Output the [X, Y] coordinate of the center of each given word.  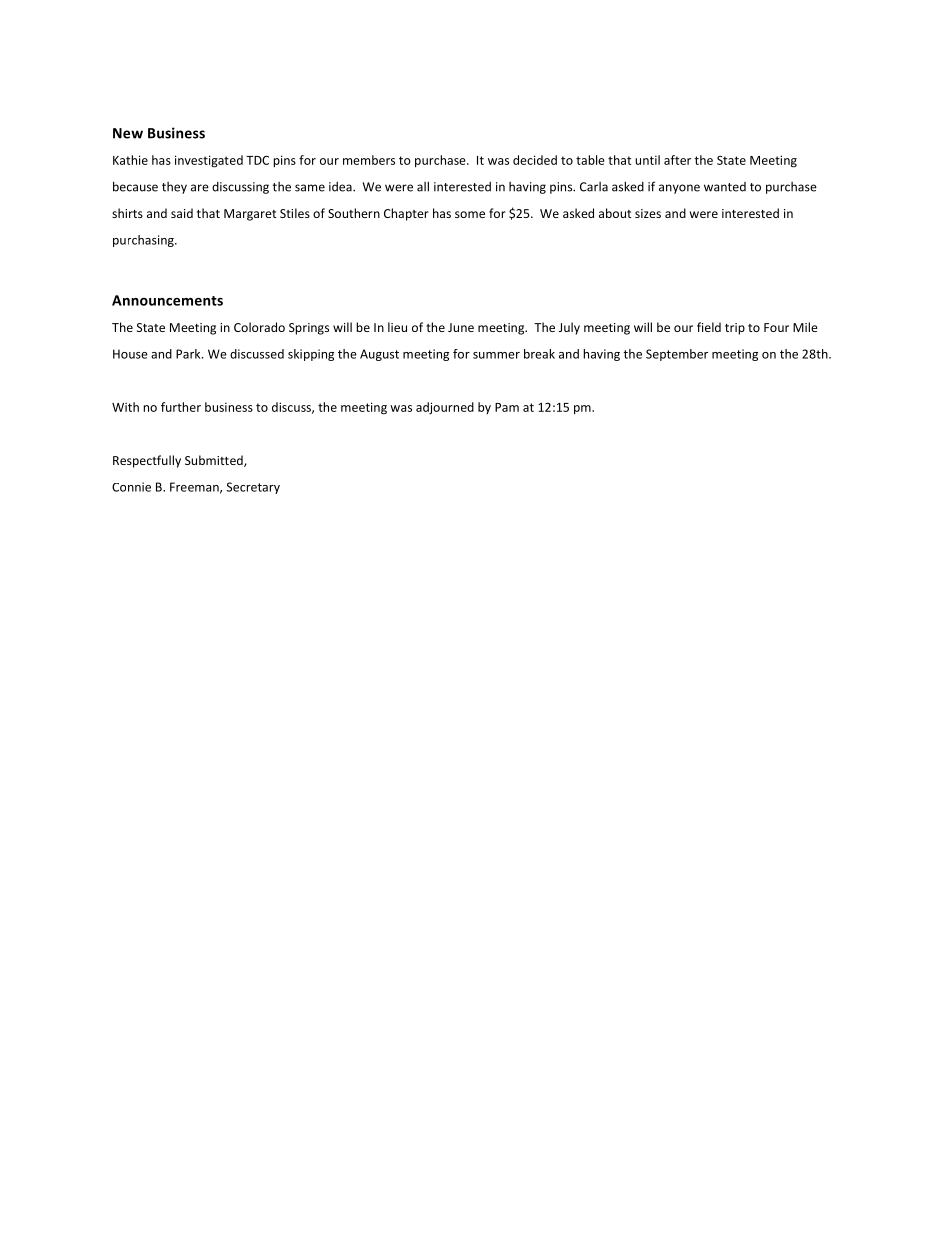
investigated [209, 161]
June [461, 327]
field [709, 327]
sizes [648, 213]
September [677, 355]
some [470, 214]
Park [189, 354]
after [677, 160]
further [181, 407]
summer [496, 355]
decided [535, 160]
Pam [507, 407]
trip [735, 329]
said [182, 213]
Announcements [167, 300]
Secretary [253, 488]
